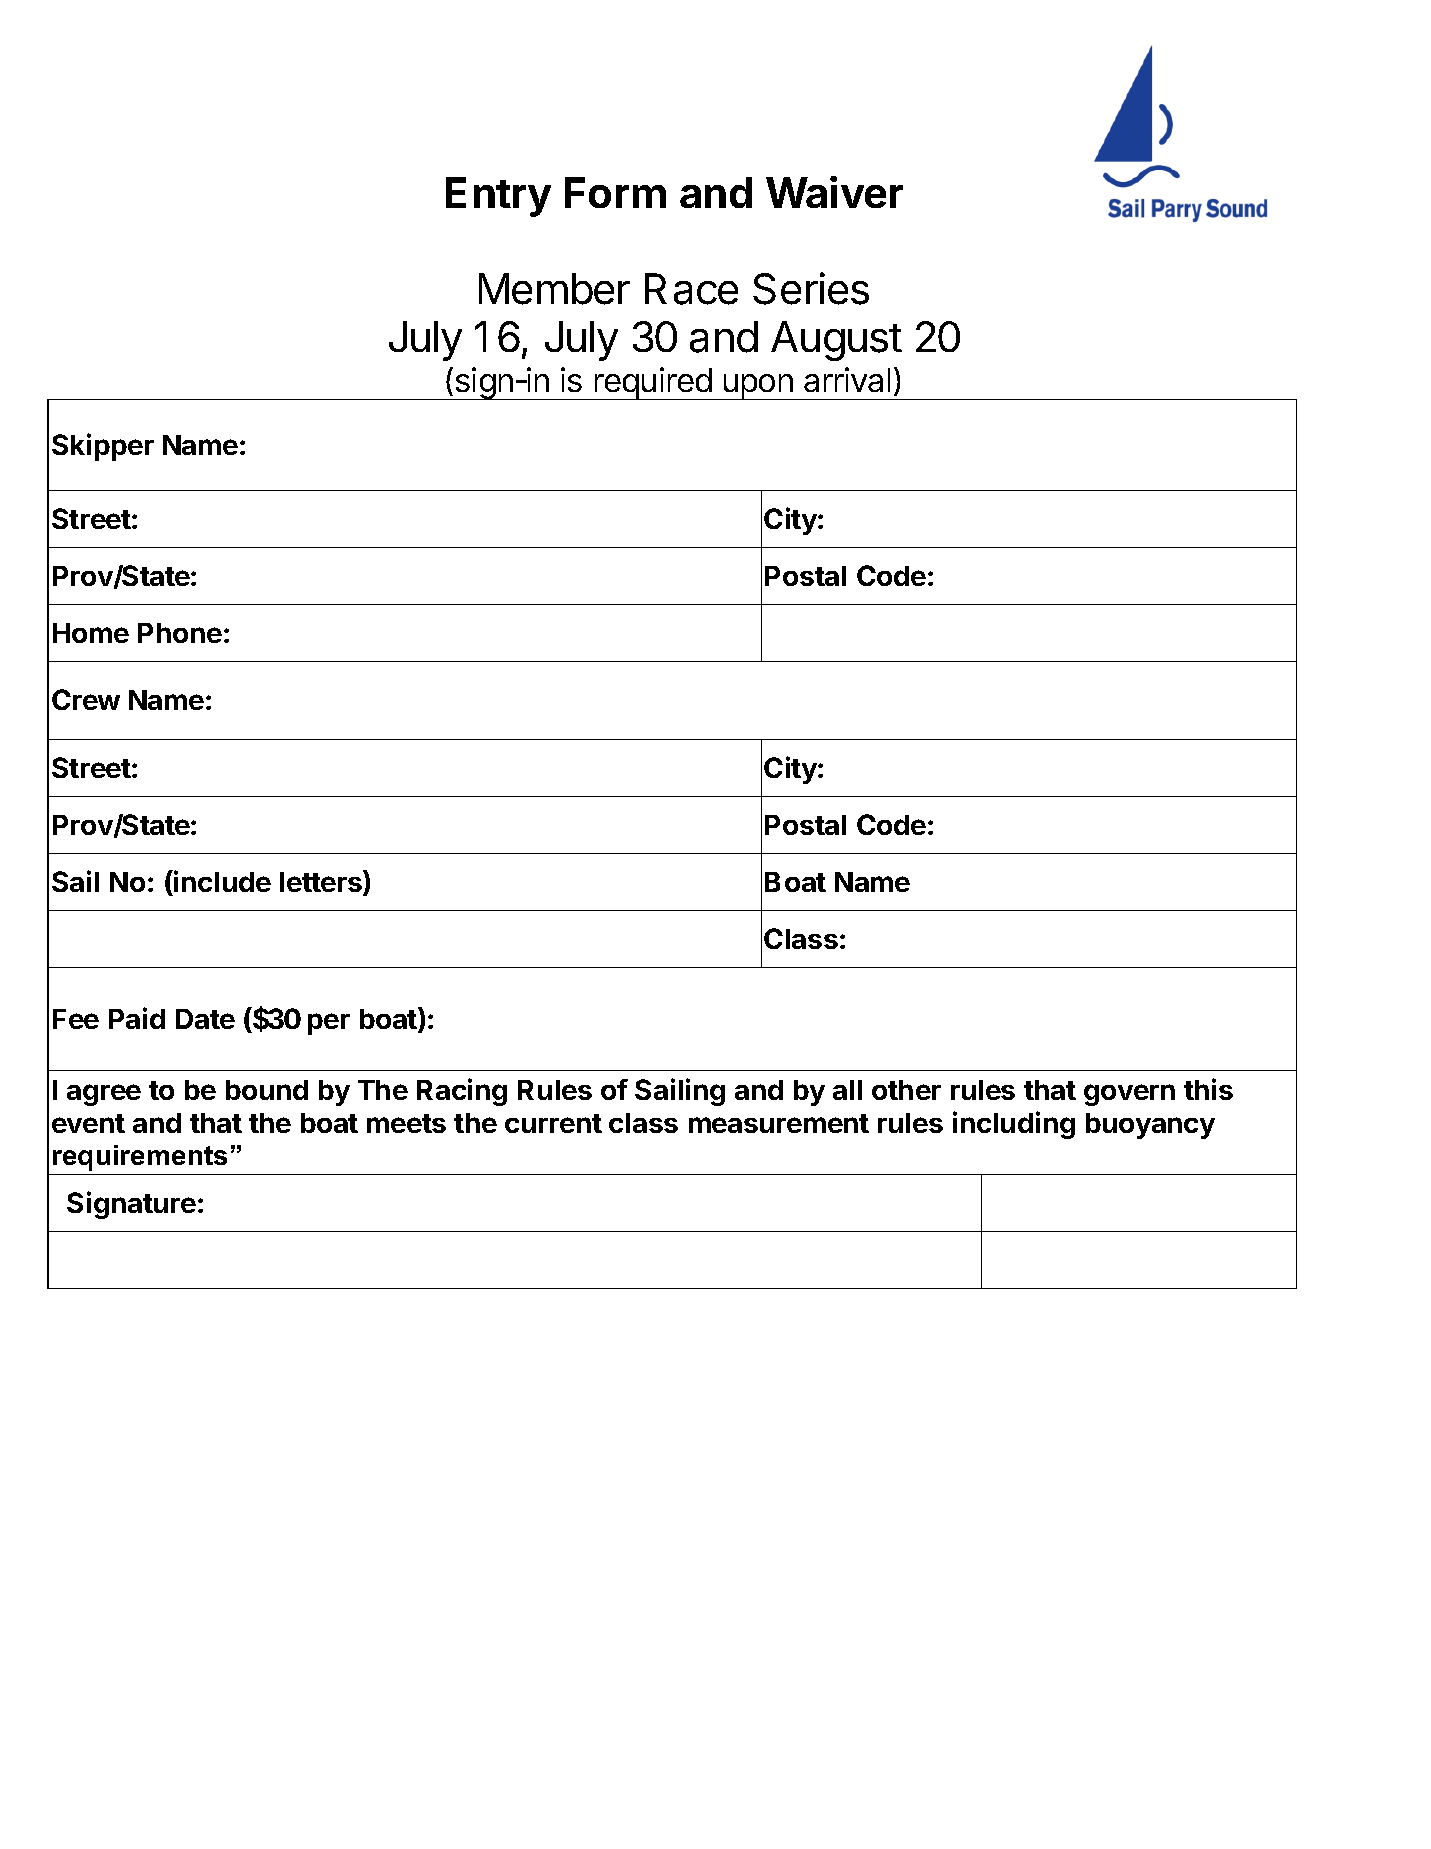 The height and width of the screenshot is (1849, 1431). What do you see at coordinates (221, 881) in the screenshot?
I see `include` at bounding box center [221, 881].
